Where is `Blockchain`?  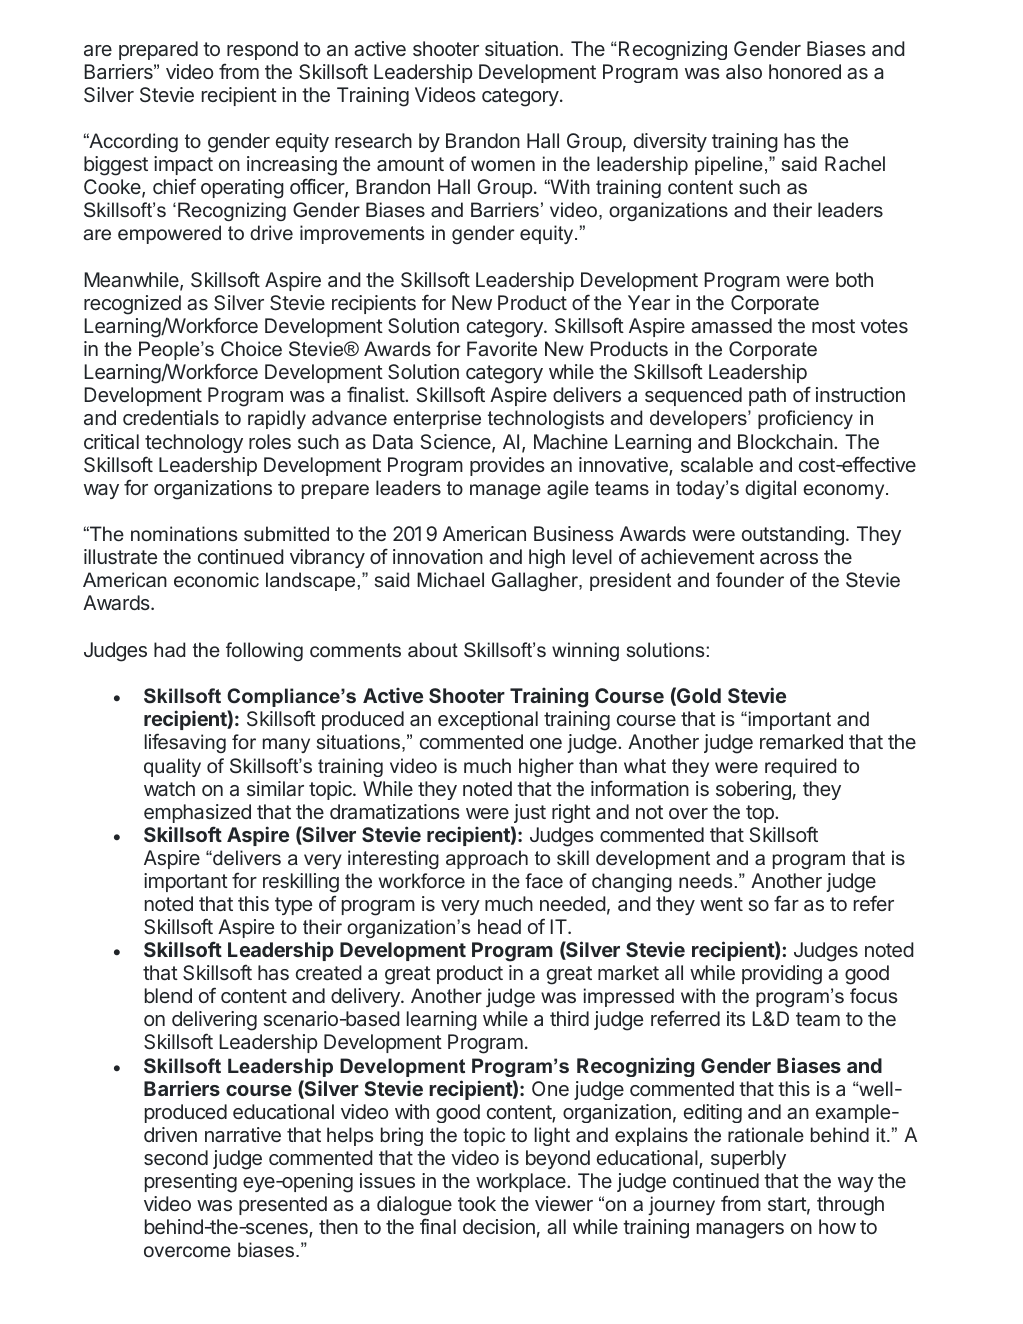
Blockchain is located at coordinates (786, 441).
